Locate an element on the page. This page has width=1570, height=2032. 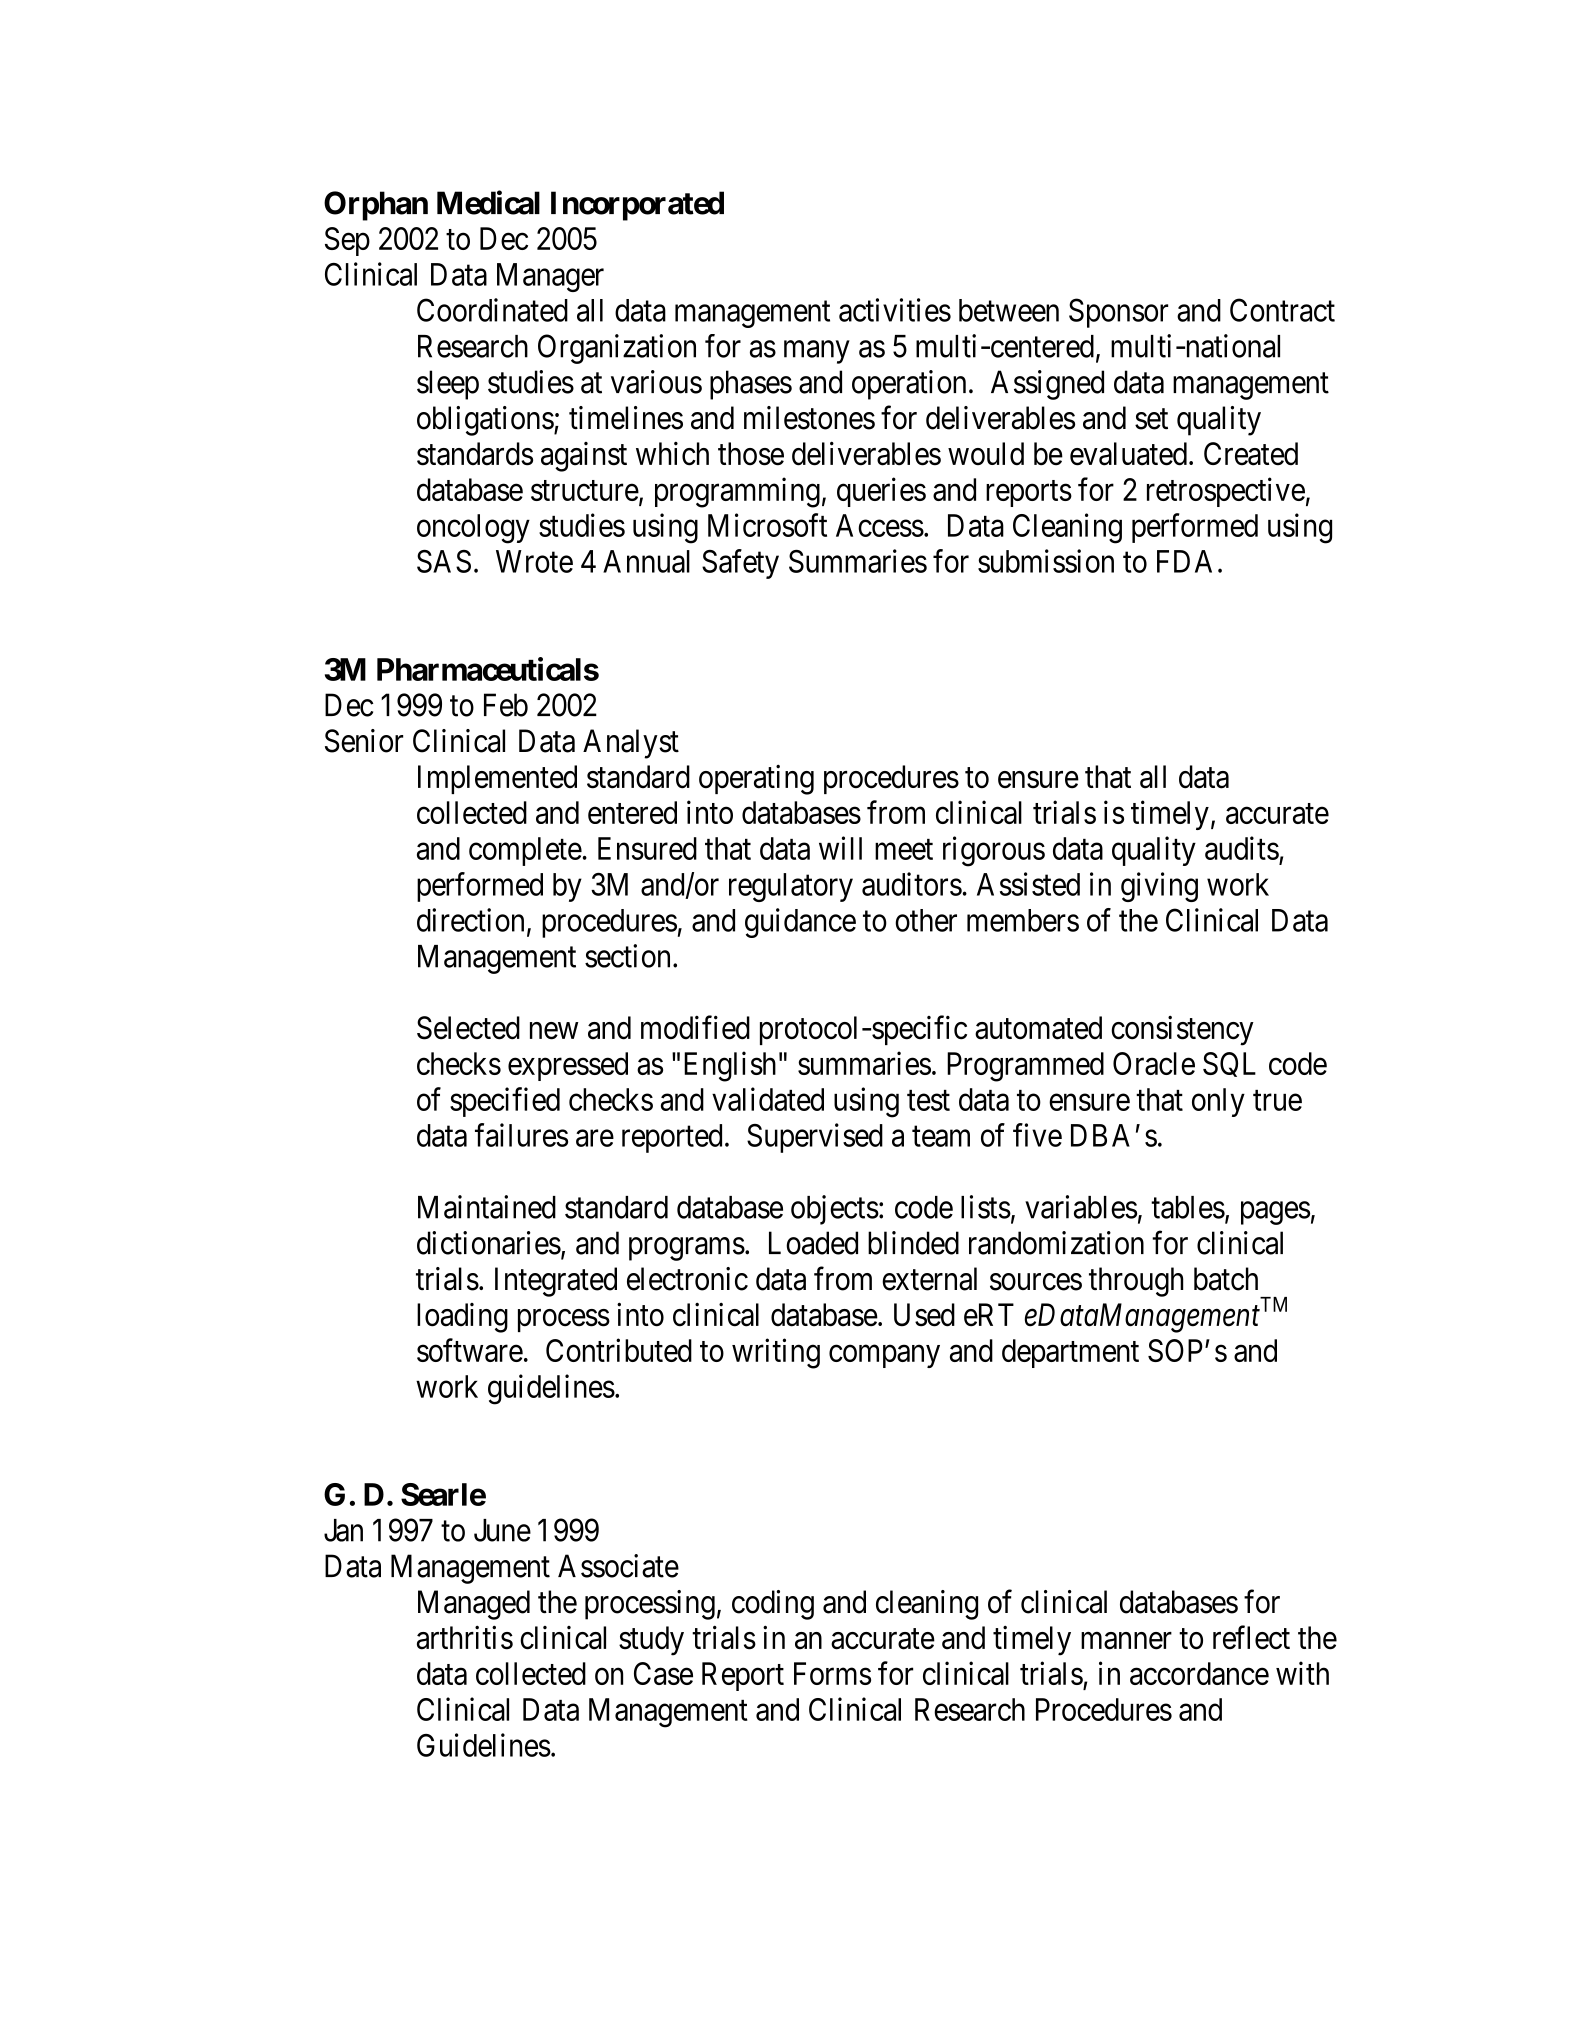
giving is located at coordinates (1159, 887).
